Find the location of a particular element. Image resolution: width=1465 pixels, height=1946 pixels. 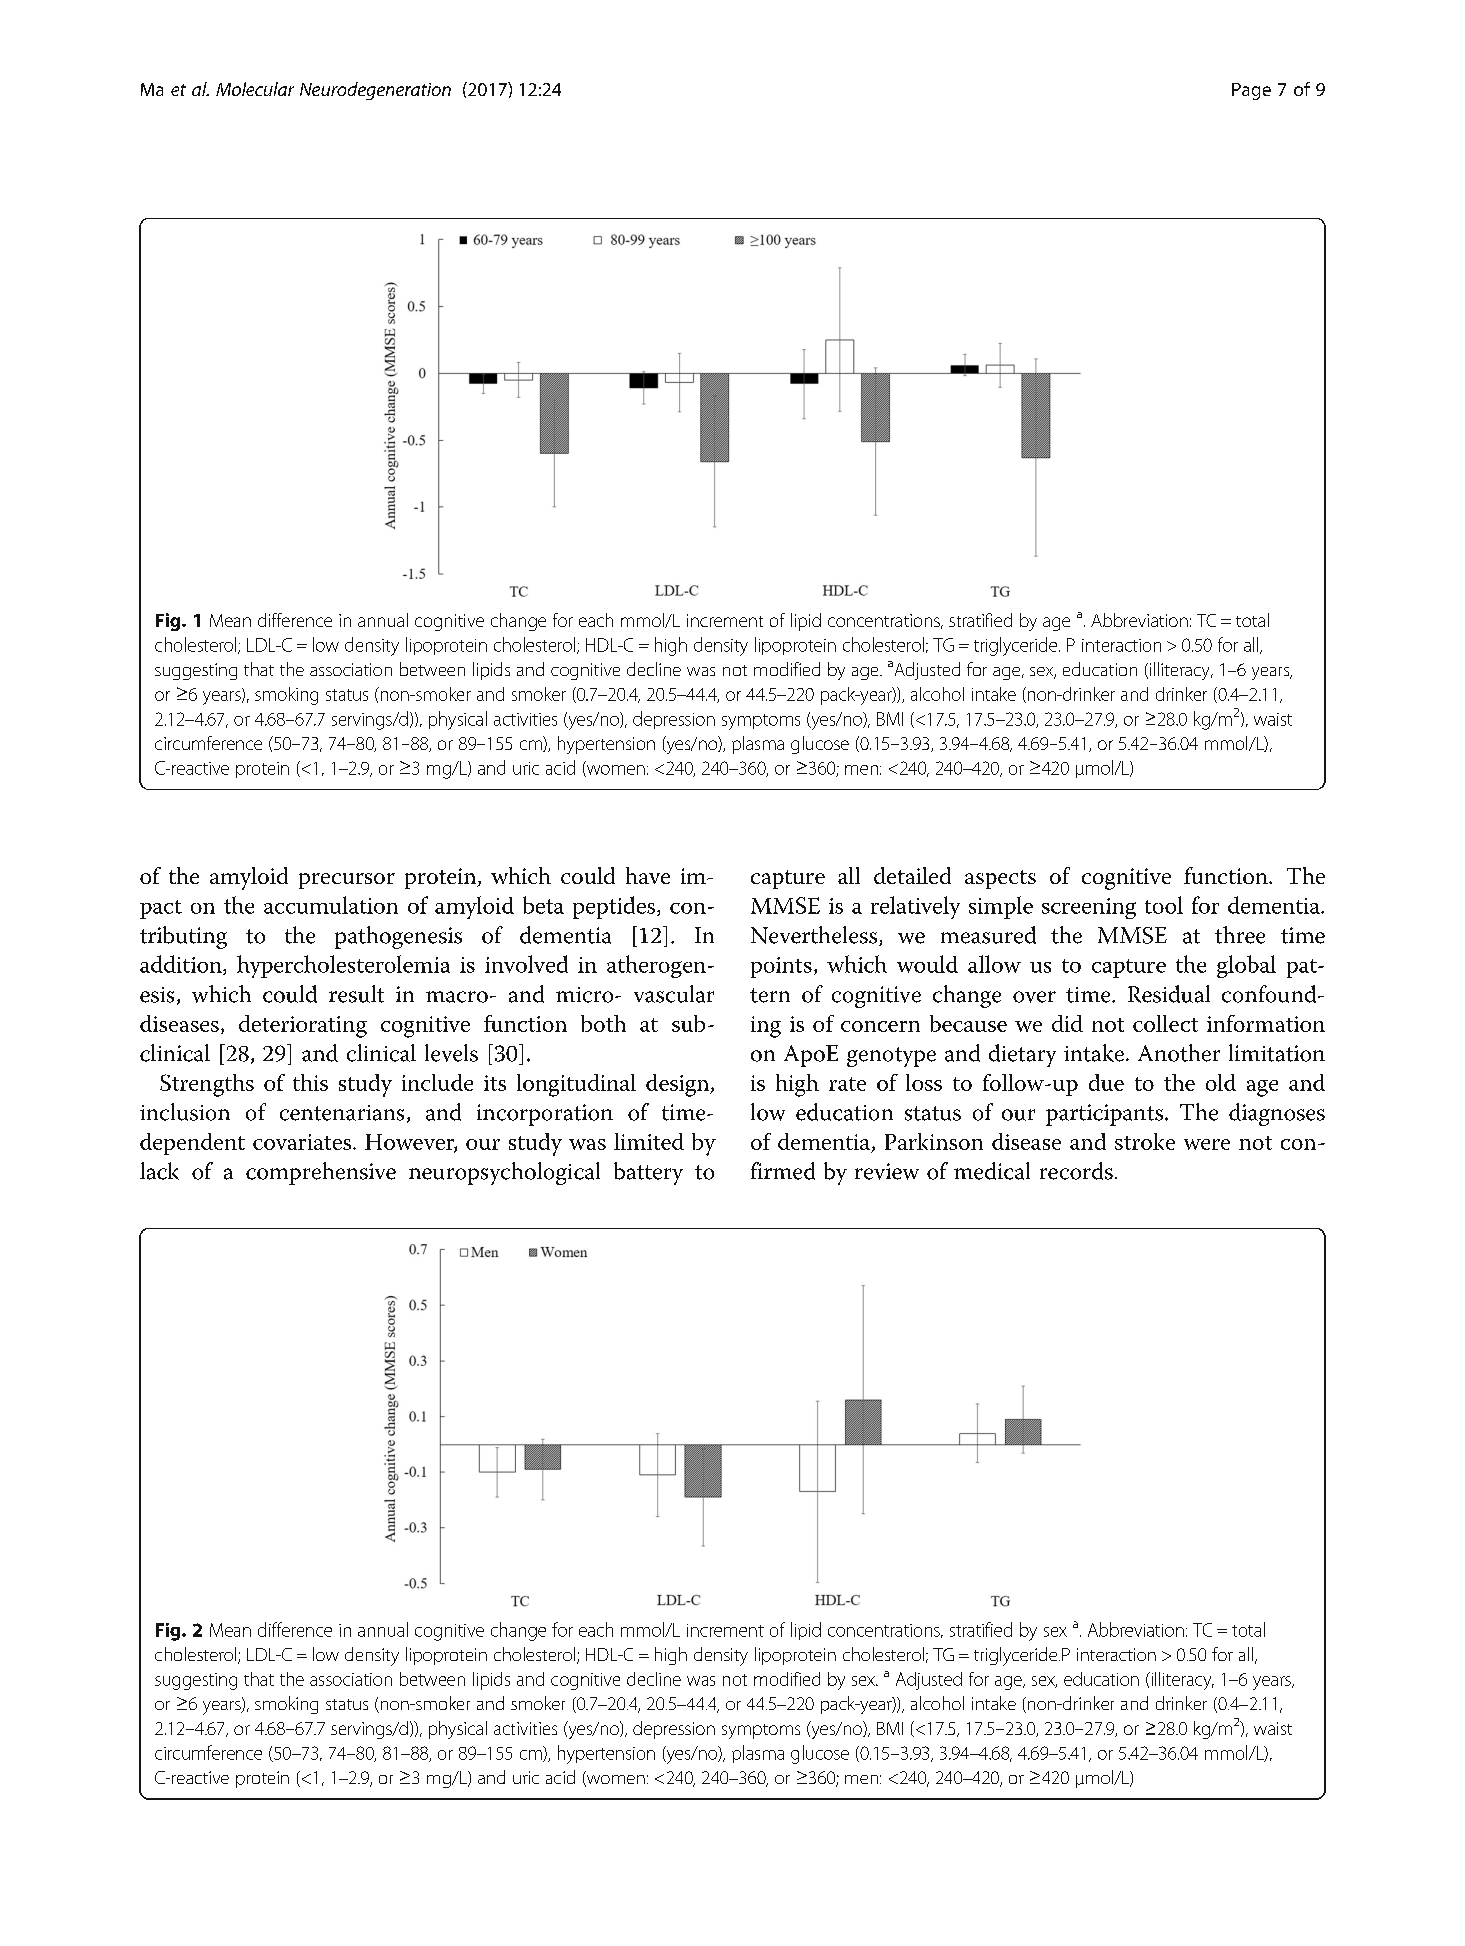

limited is located at coordinates (649, 1141).
